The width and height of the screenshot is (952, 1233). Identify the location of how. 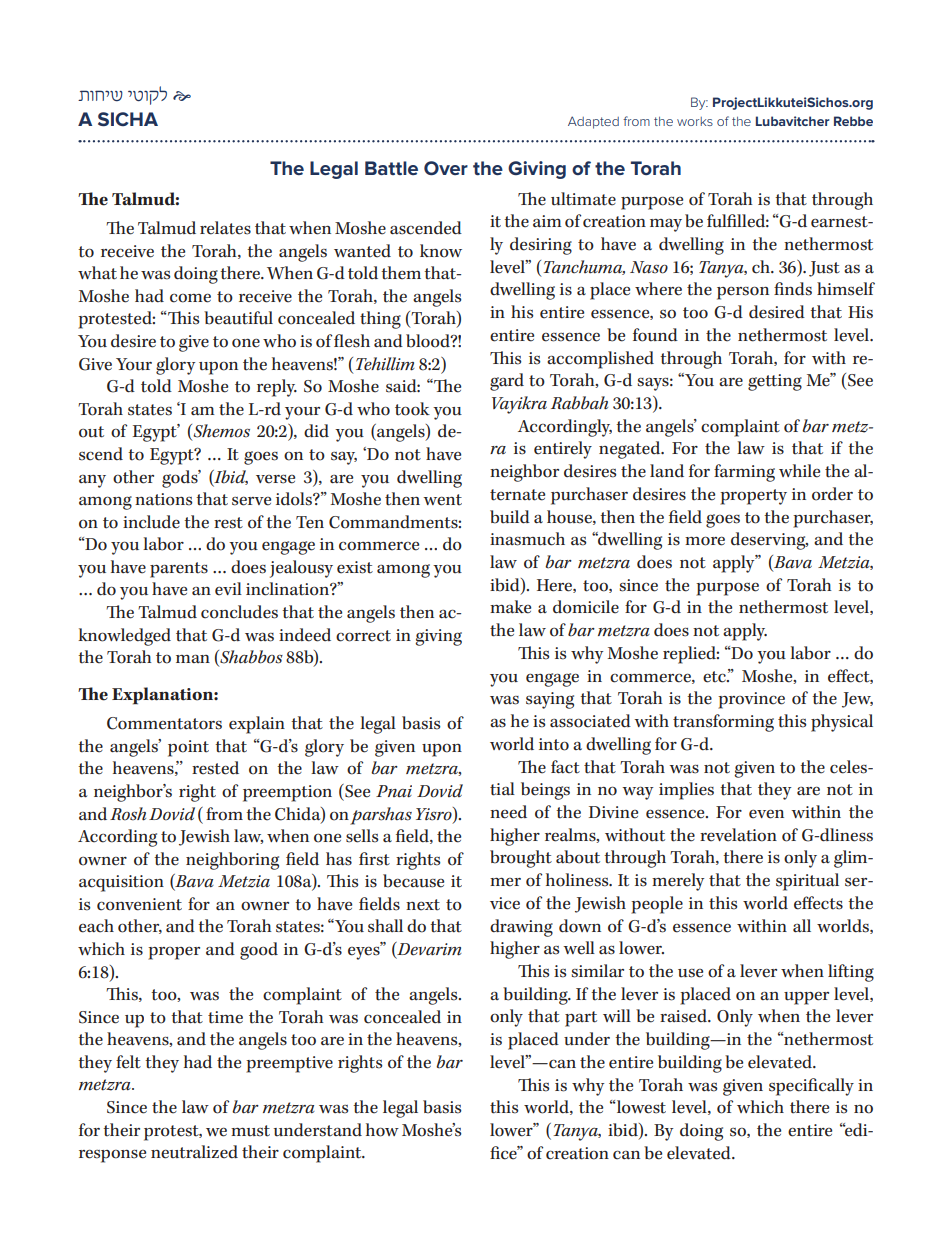
(382, 1130).
